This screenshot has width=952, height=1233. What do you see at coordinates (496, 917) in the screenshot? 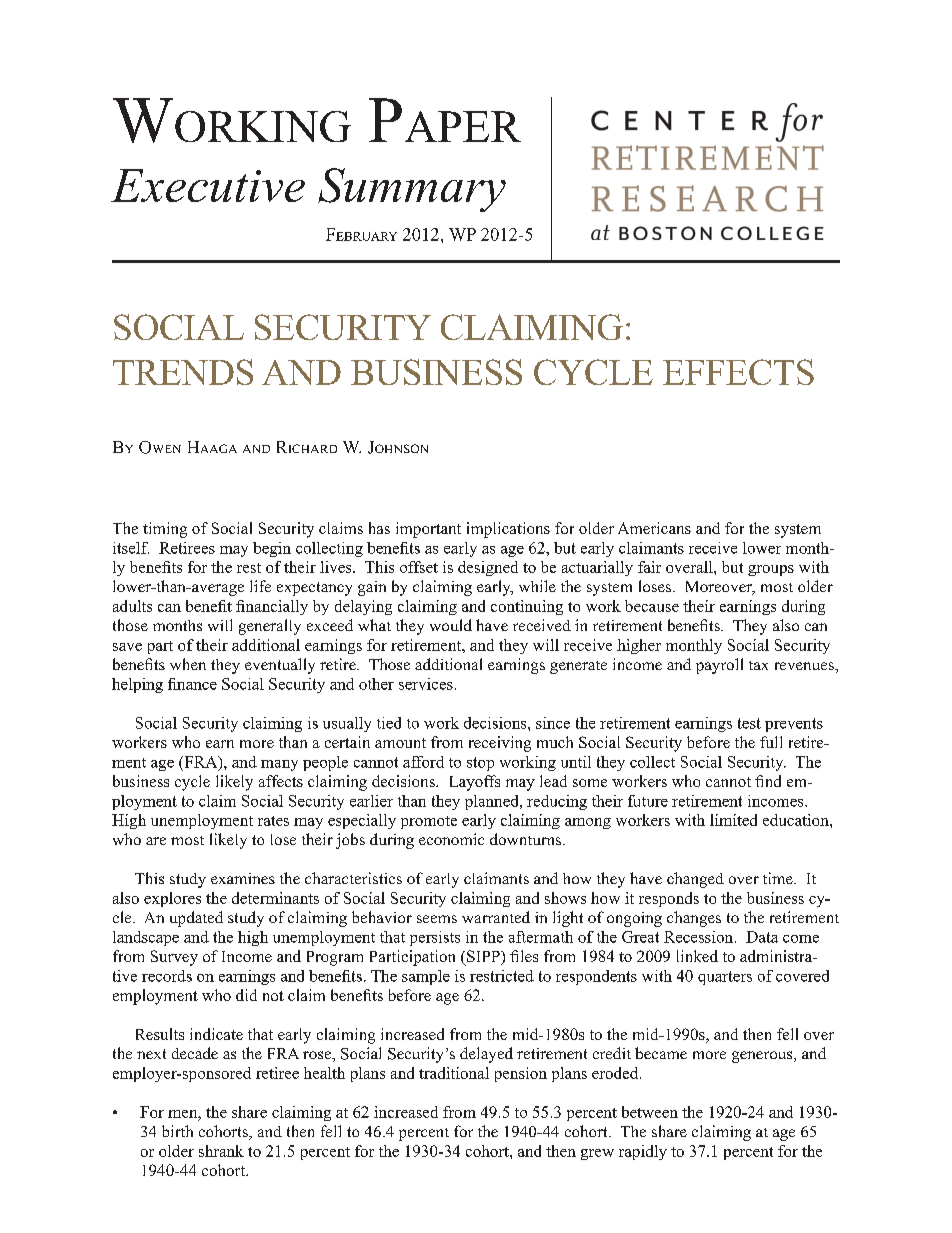
I see `warranted` at bounding box center [496, 917].
